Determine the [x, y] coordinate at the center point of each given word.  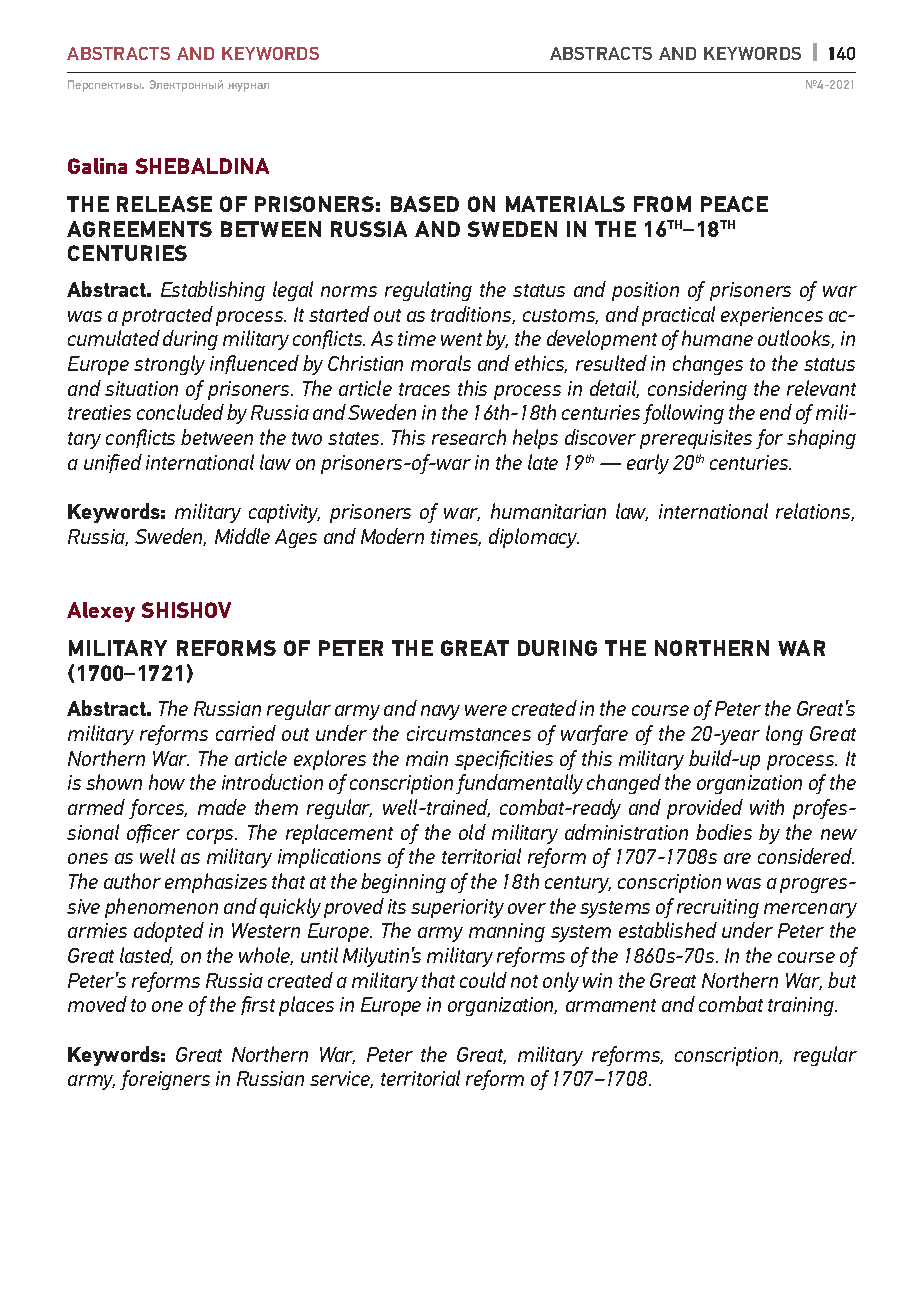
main [427, 758]
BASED [425, 204]
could [483, 980]
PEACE [734, 204]
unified [113, 463]
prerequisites [696, 439]
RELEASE [164, 204]
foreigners [165, 1080]
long [784, 735]
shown [114, 782]
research [469, 437]
